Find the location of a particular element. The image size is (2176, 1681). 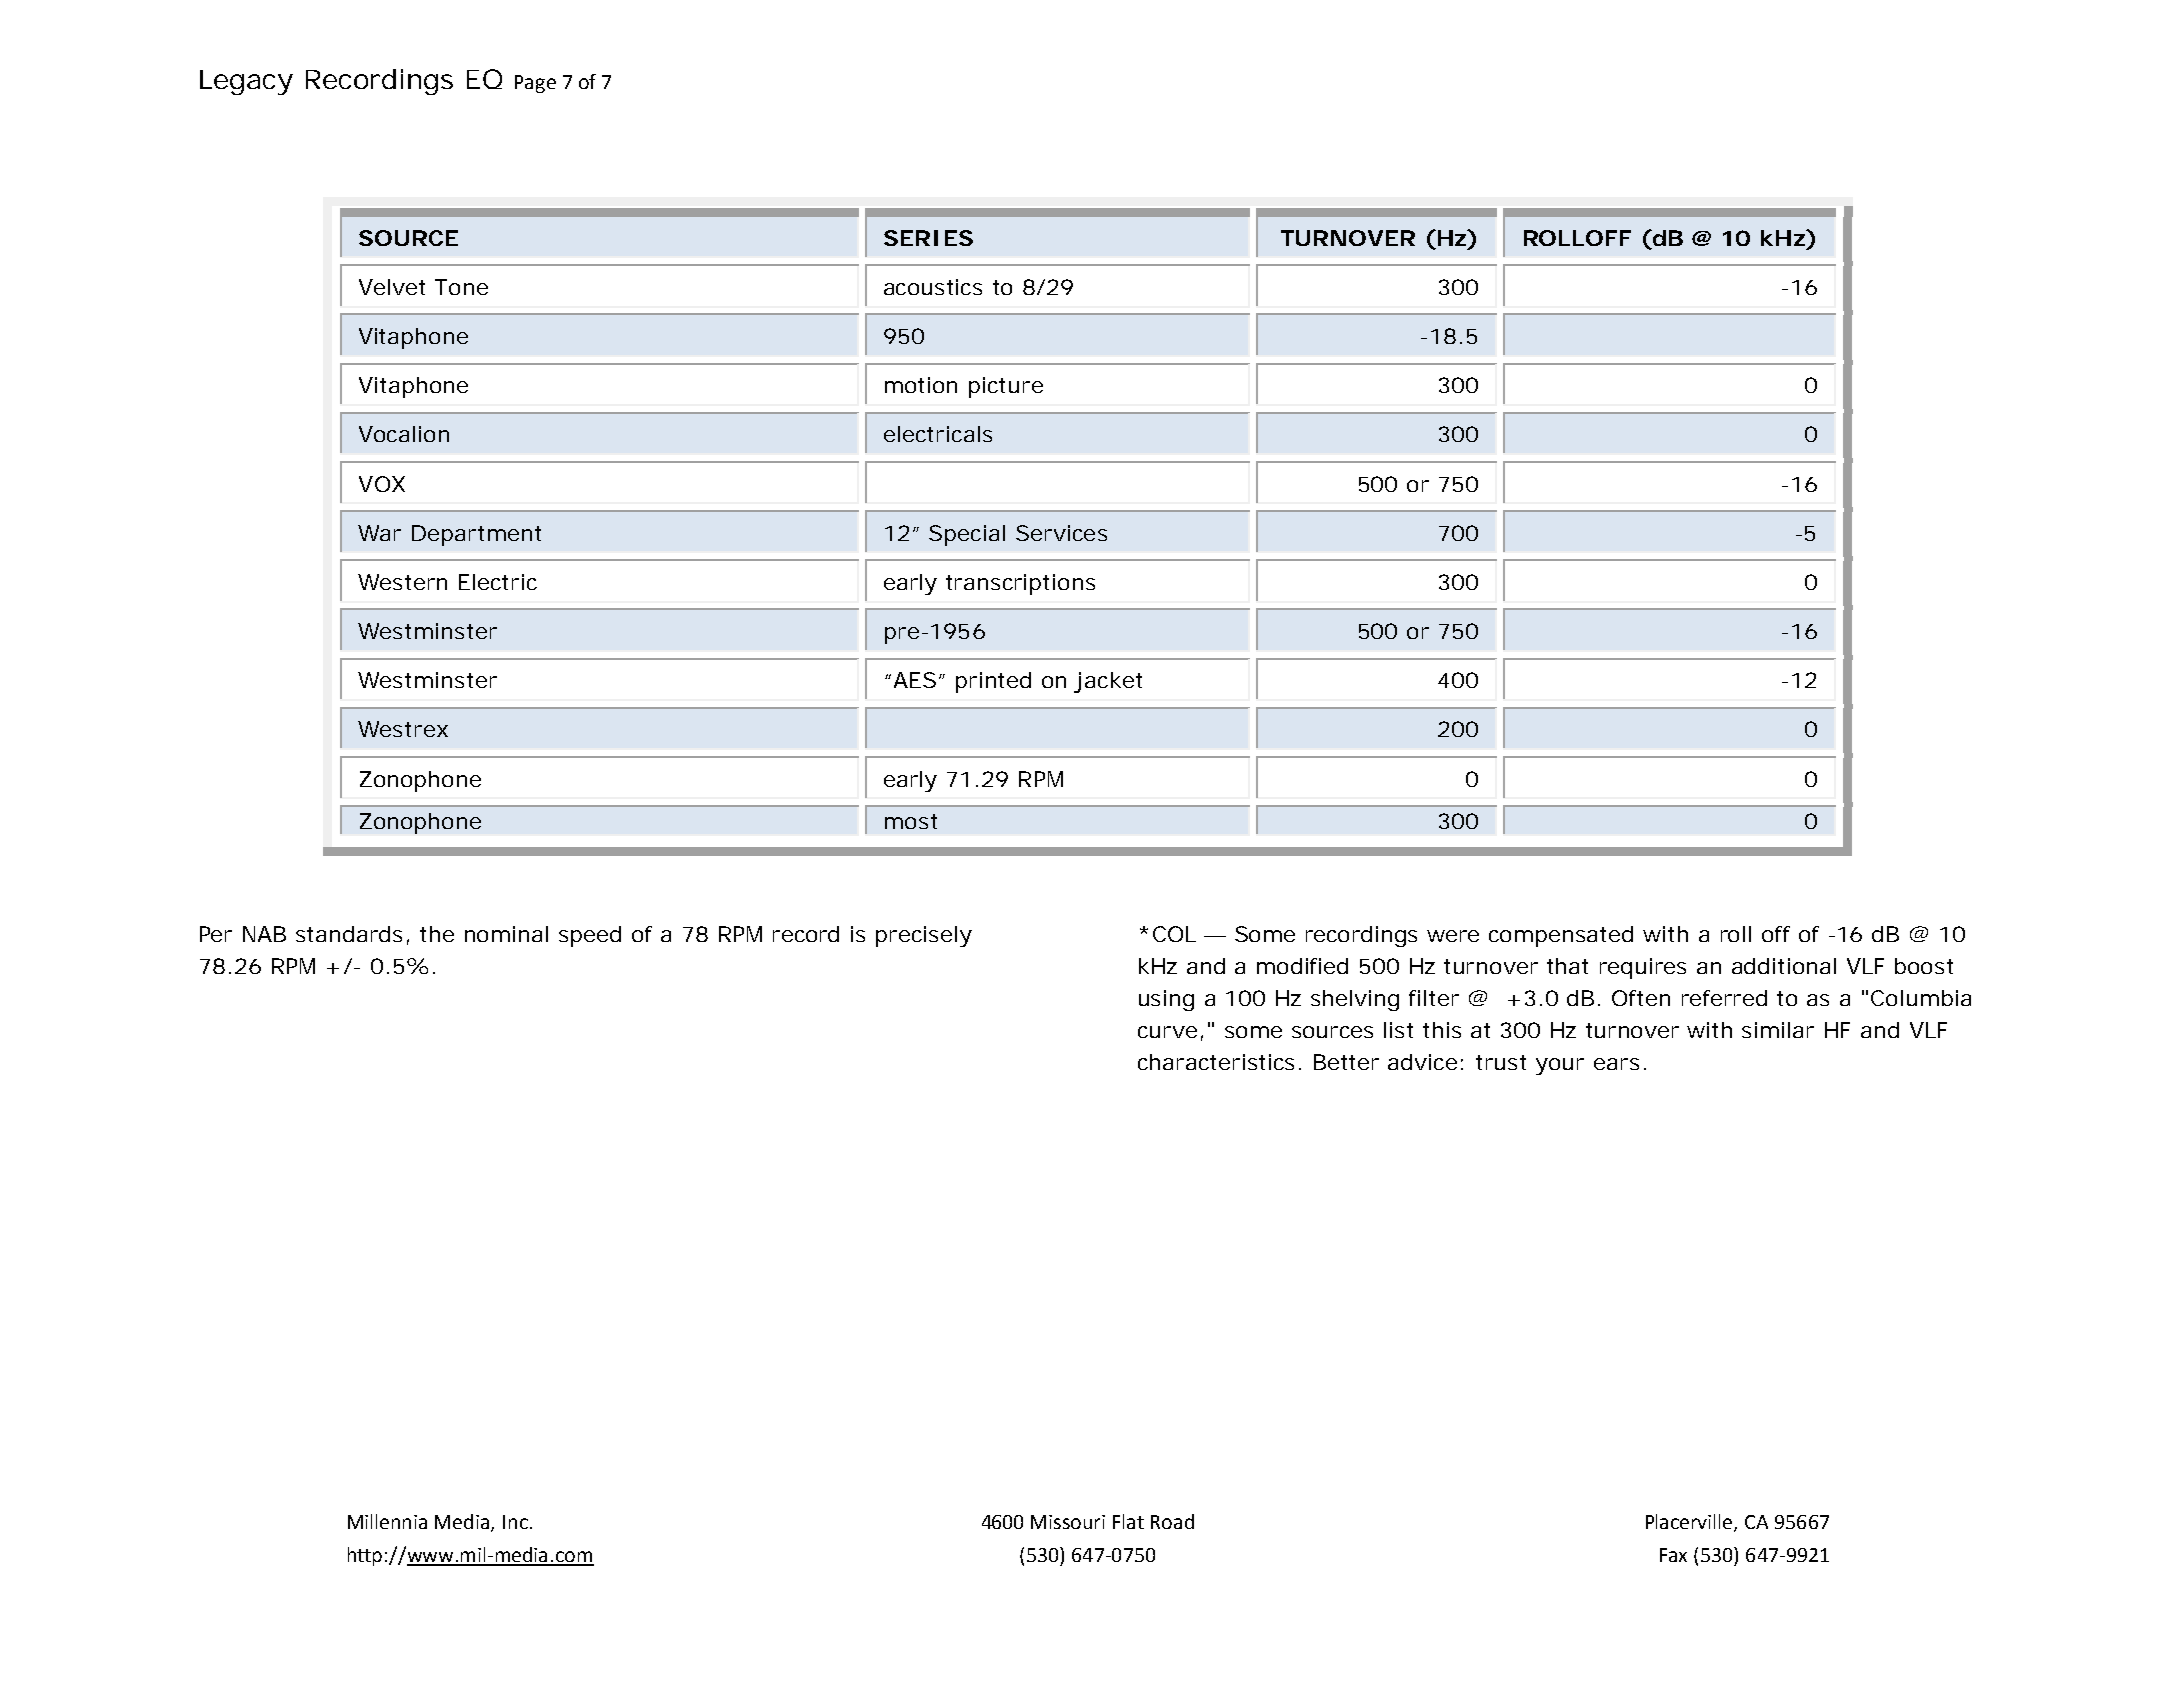

Millennia is located at coordinates (387, 1521).
